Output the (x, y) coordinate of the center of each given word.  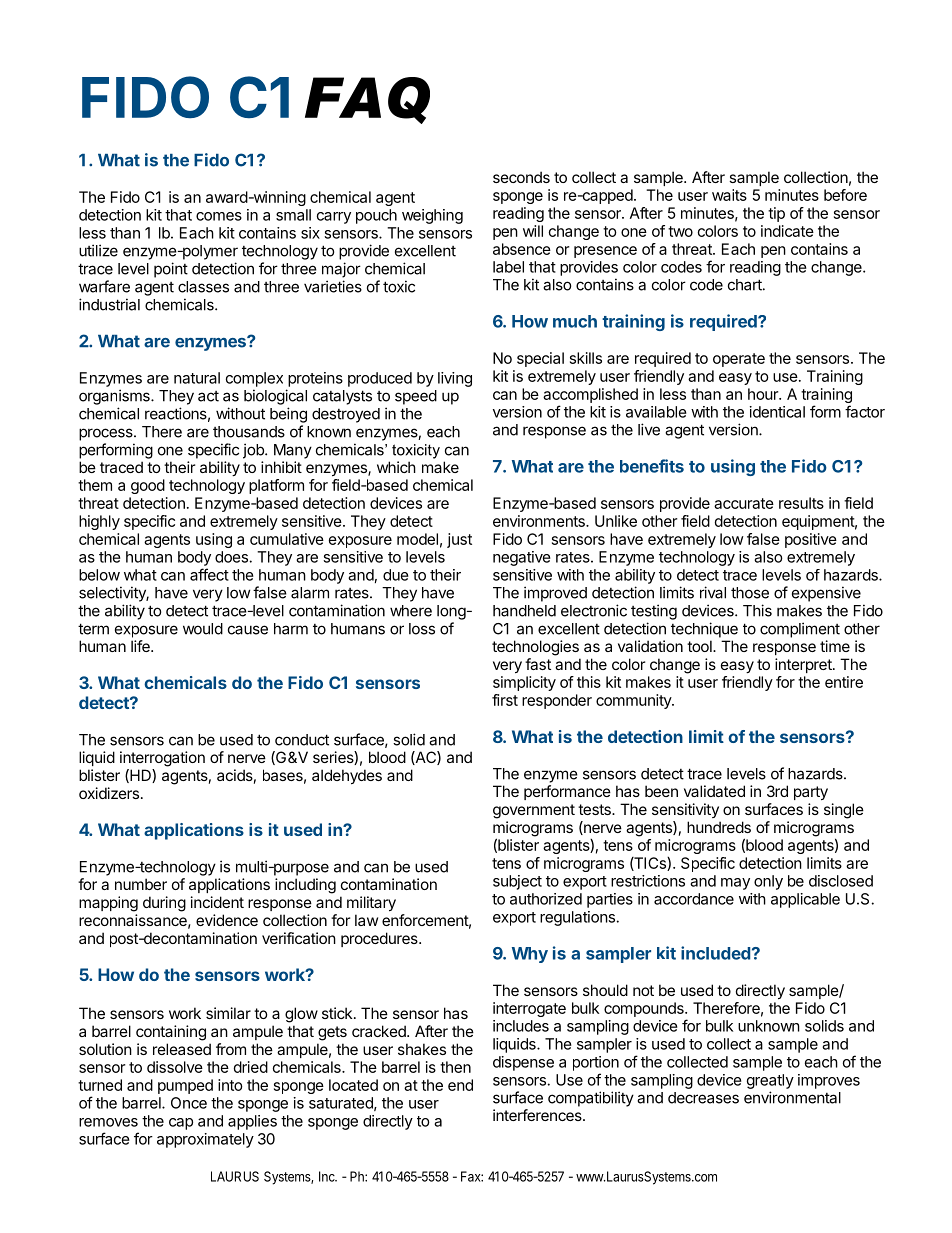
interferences (538, 1115)
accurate (744, 503)
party (811, 793)
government (534, 811)
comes (219, 216)
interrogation (162, 759)
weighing (432, 216)
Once (189, 1103)
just (459, 540)
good (148, 486)
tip (776, 214)
